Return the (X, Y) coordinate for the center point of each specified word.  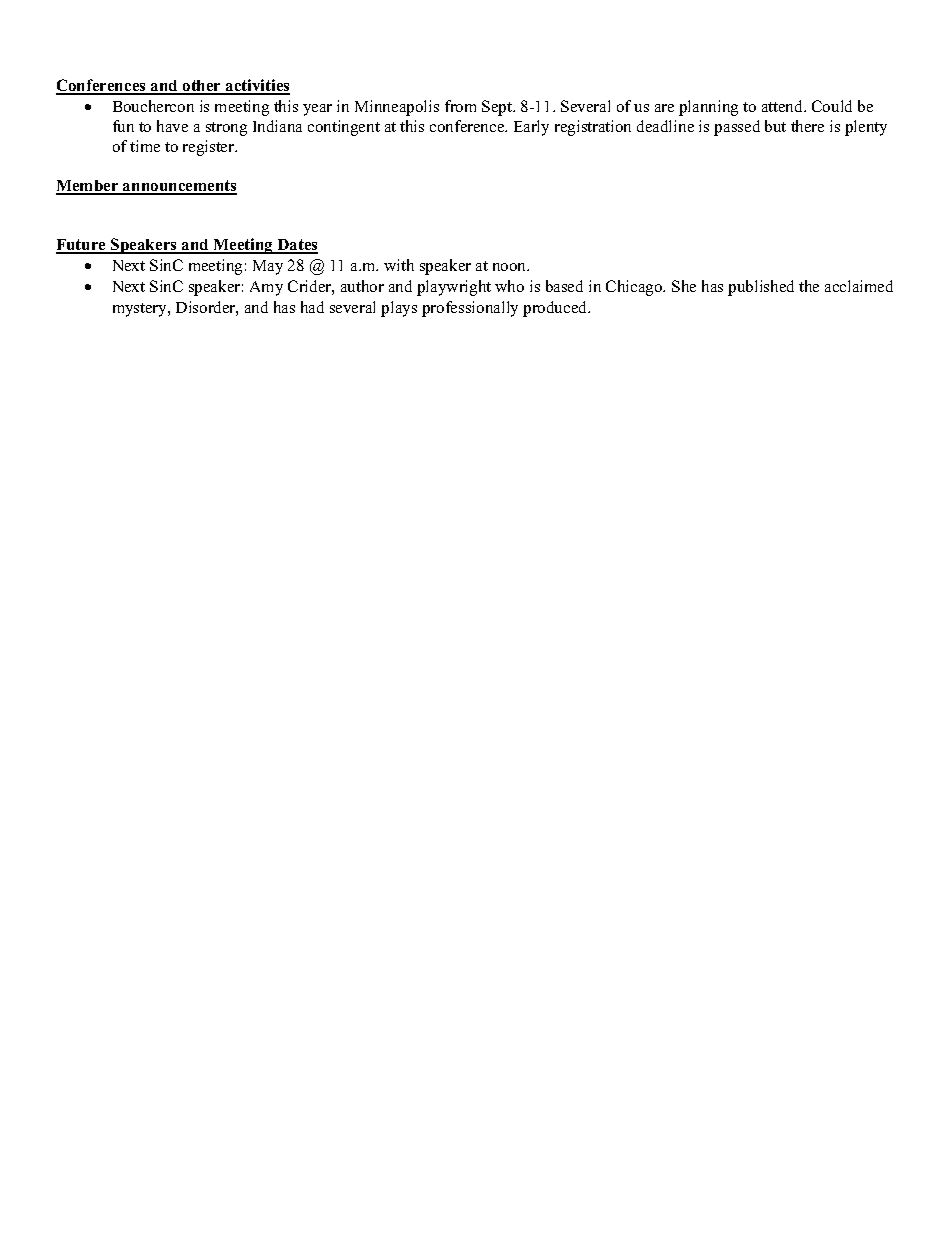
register (210, 148)
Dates (296, 246)
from (460, 106)
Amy (266, 288)
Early (531, 128)
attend (784, 106)
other (202, 87)
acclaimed (859, 286)
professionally (470, 309)
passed (737, 128)
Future (82, 246)
